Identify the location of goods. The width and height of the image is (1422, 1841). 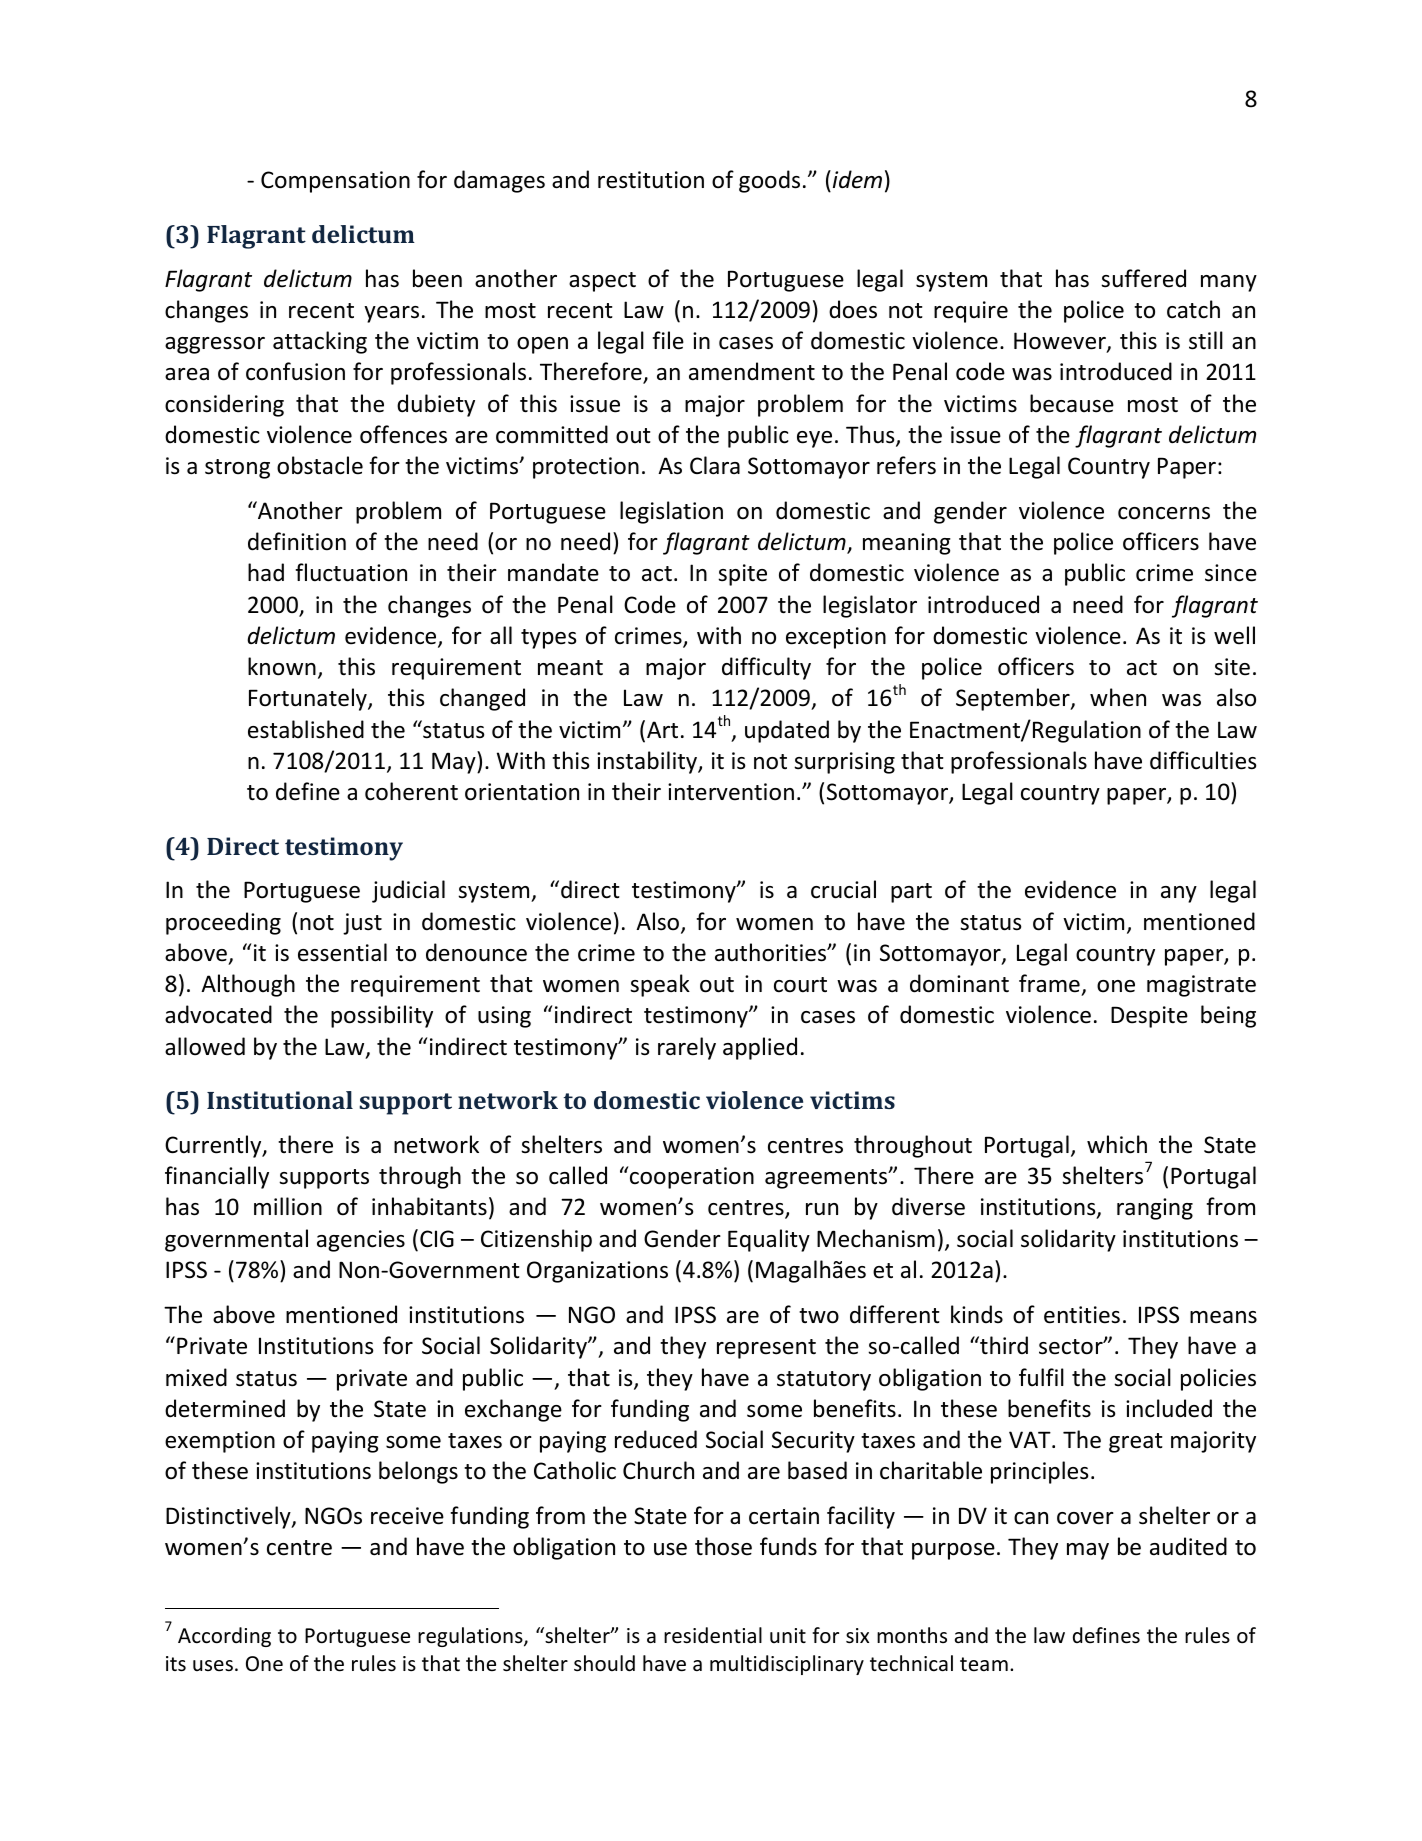
(769, 181).
